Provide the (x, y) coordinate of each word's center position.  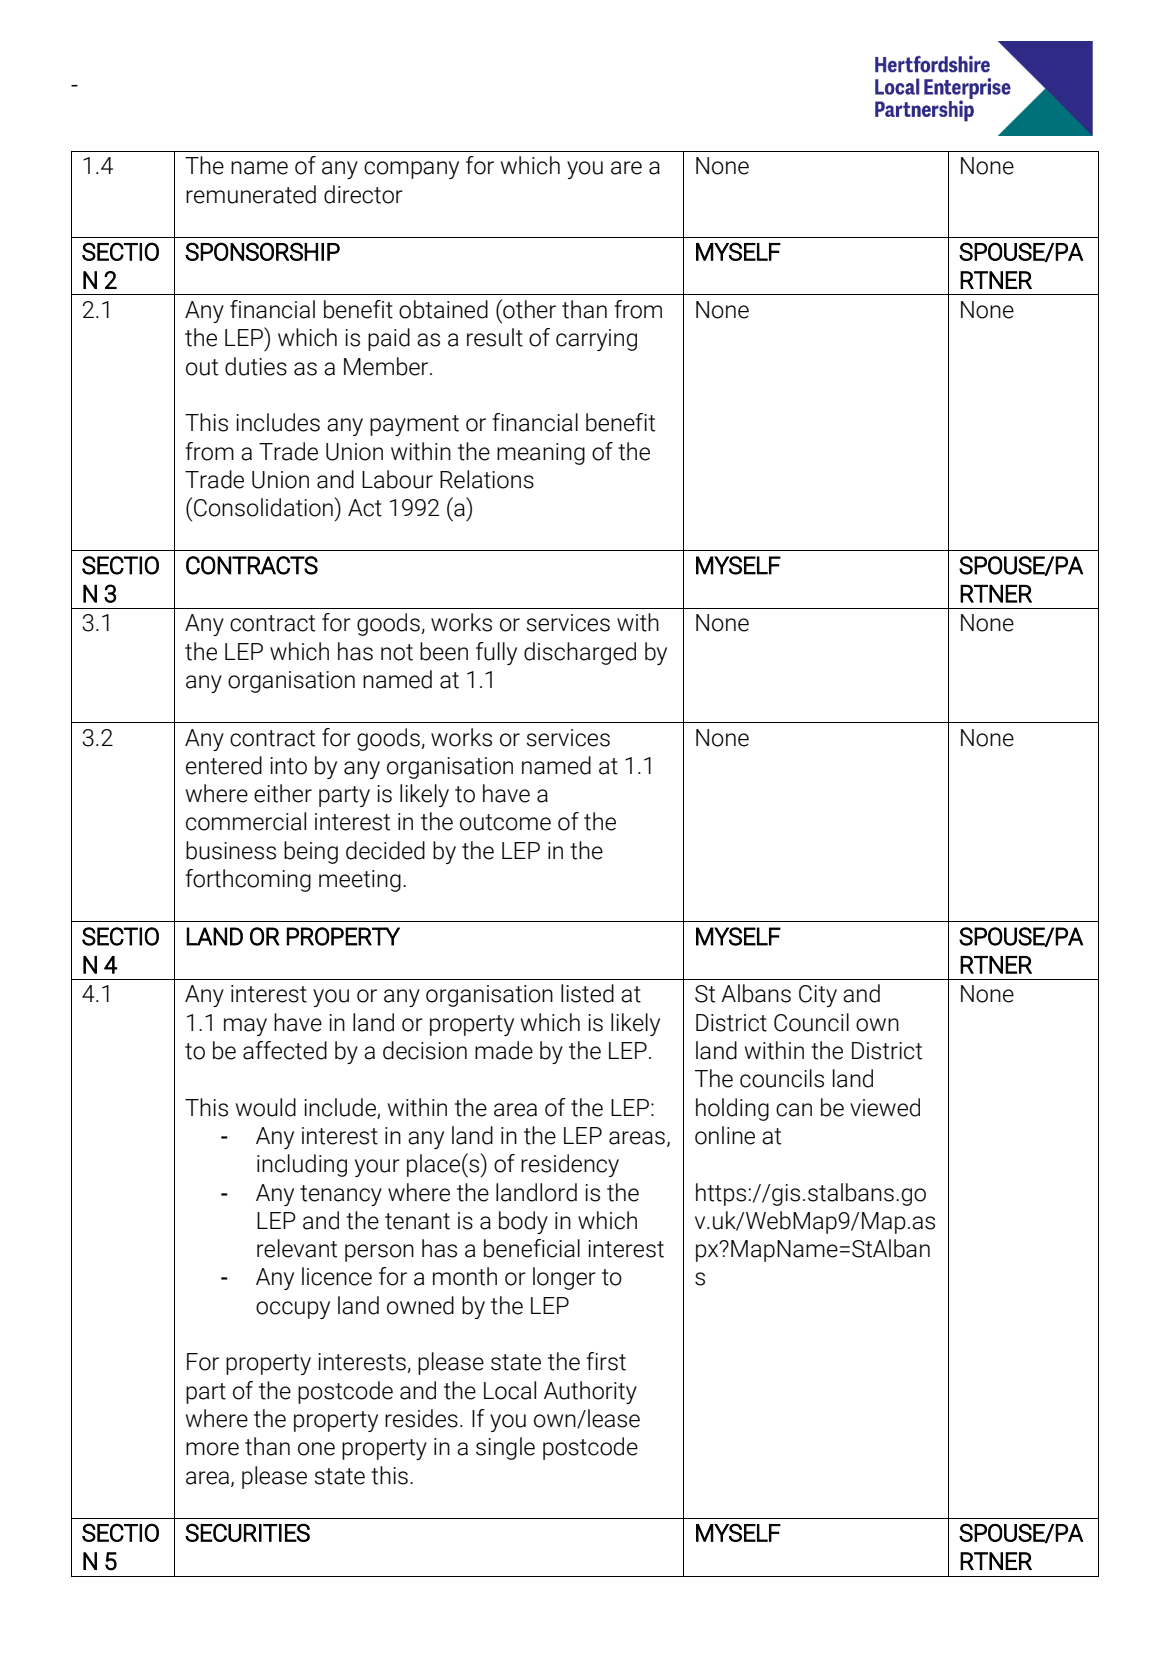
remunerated (251, 194)
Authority (590, 1392)
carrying (596, 340)
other (528, 309)
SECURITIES (247, 1532)
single (505, 1448)
